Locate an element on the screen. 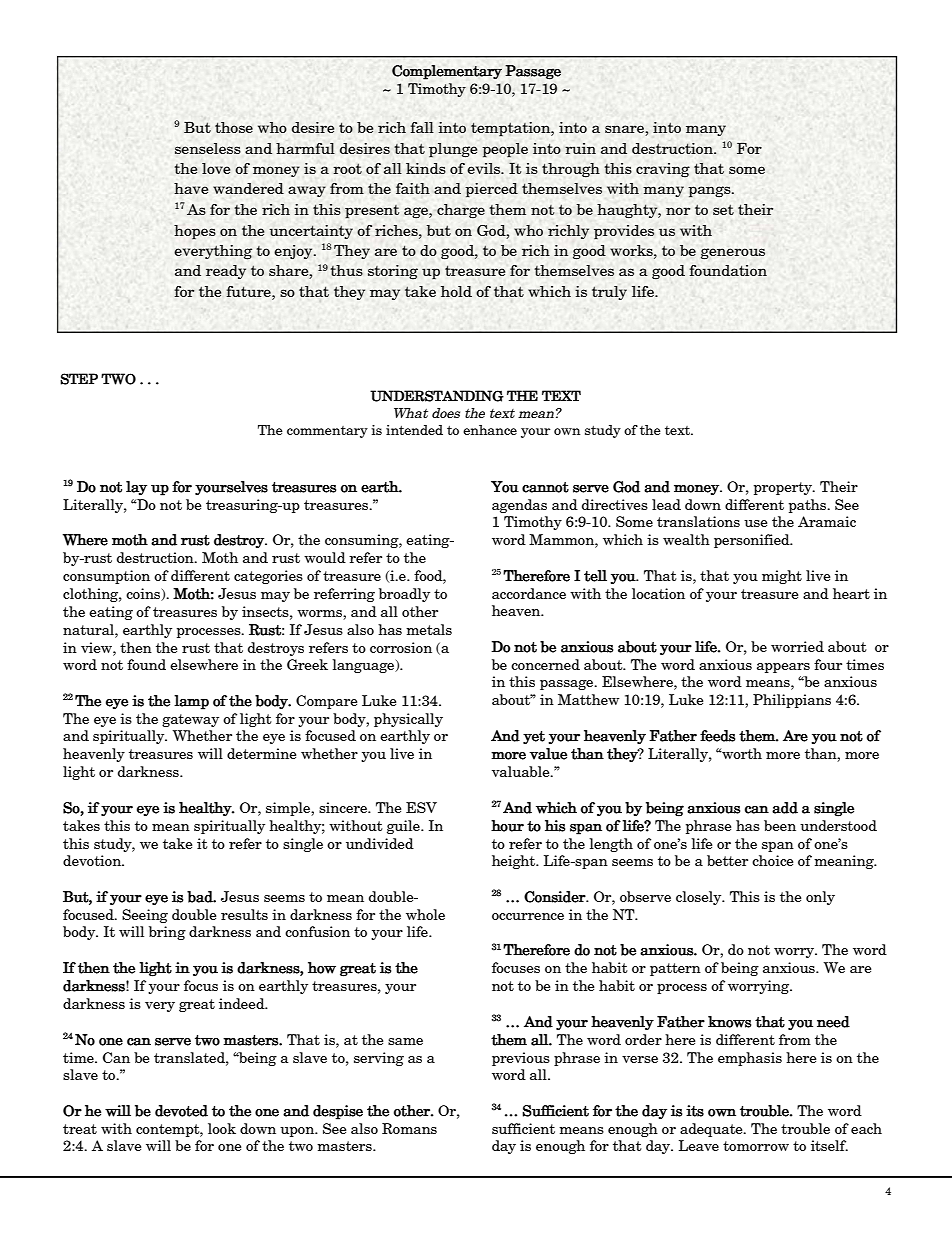 The width and height of the screenshot is (952, 1233). pangs is located at coordinates (710, 192).
